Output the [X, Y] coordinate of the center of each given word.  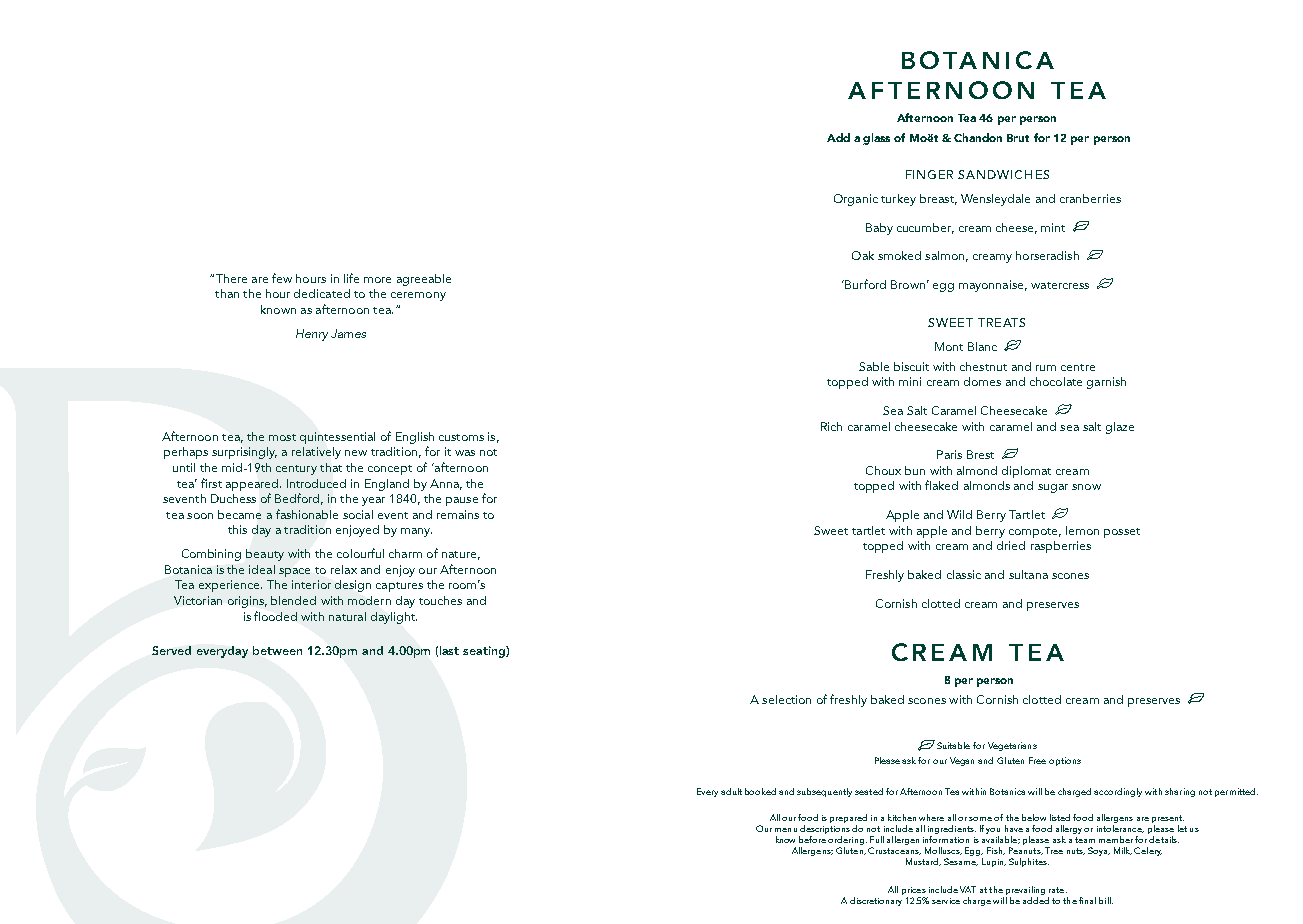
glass [876, 139]
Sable [874, 366]
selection [786, 699]
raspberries [1061, 547]
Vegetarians [1012, 746]
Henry [312, 335]
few [282, 278]
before [812, 838]
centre [1078, 367]
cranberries [1090, 198]
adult [731, 791]
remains [458, 514]
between [277, 650]
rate [1056, 890]
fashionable [307, 514]
